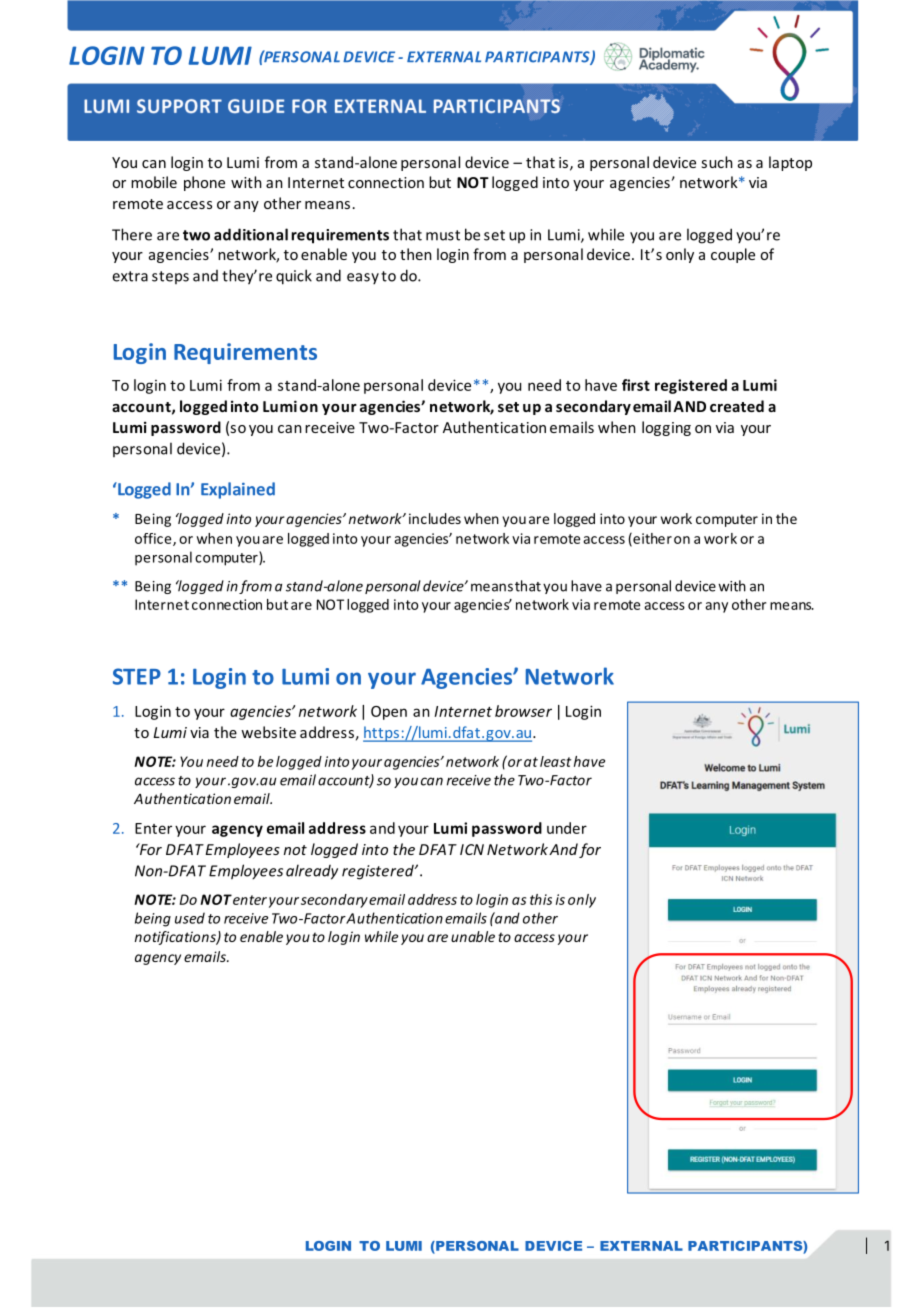 The width and height of the screenshot is (924, 1308). I want to click on such, so click(717, 162).
